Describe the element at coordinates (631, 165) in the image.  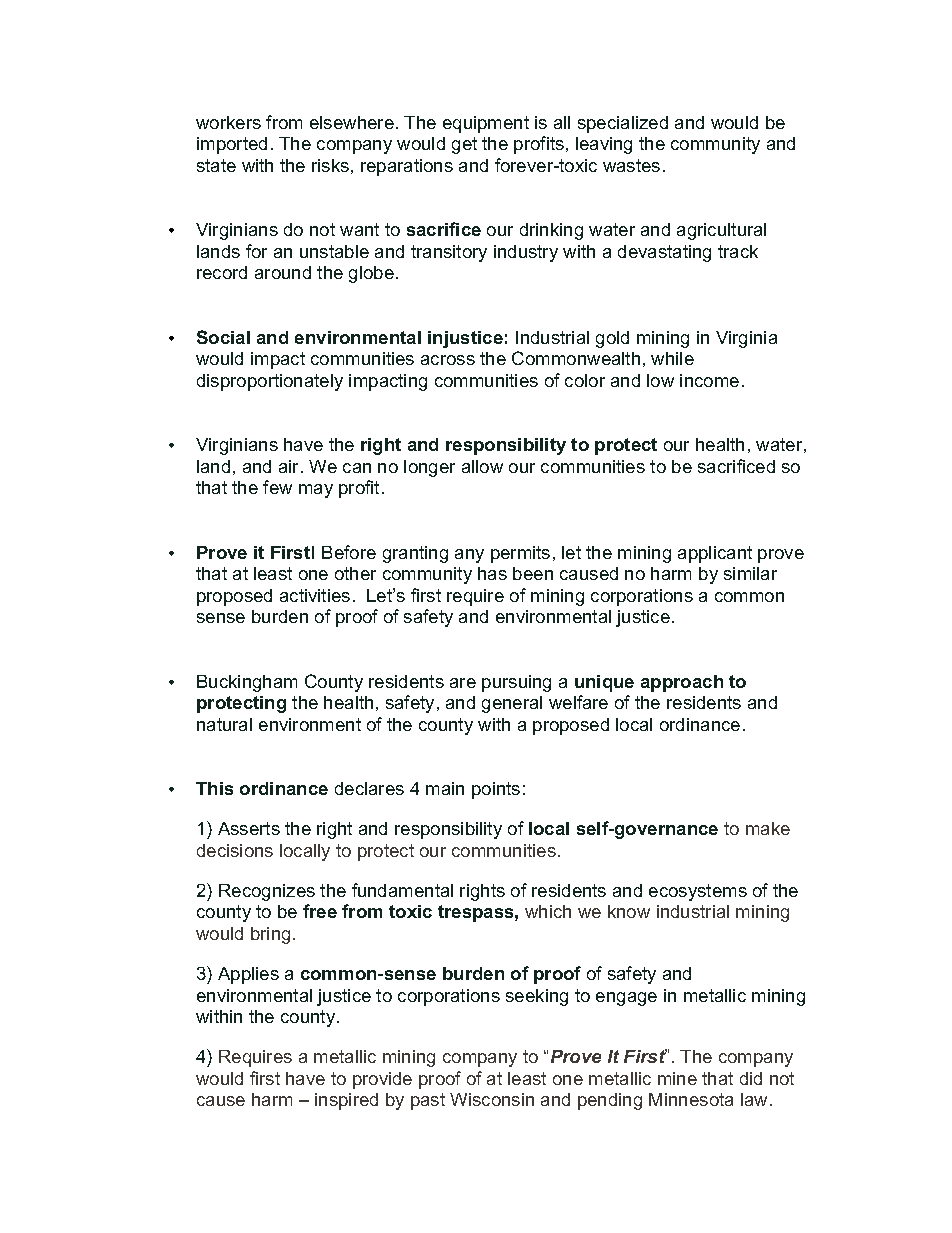
I see `wastes` at that location.
